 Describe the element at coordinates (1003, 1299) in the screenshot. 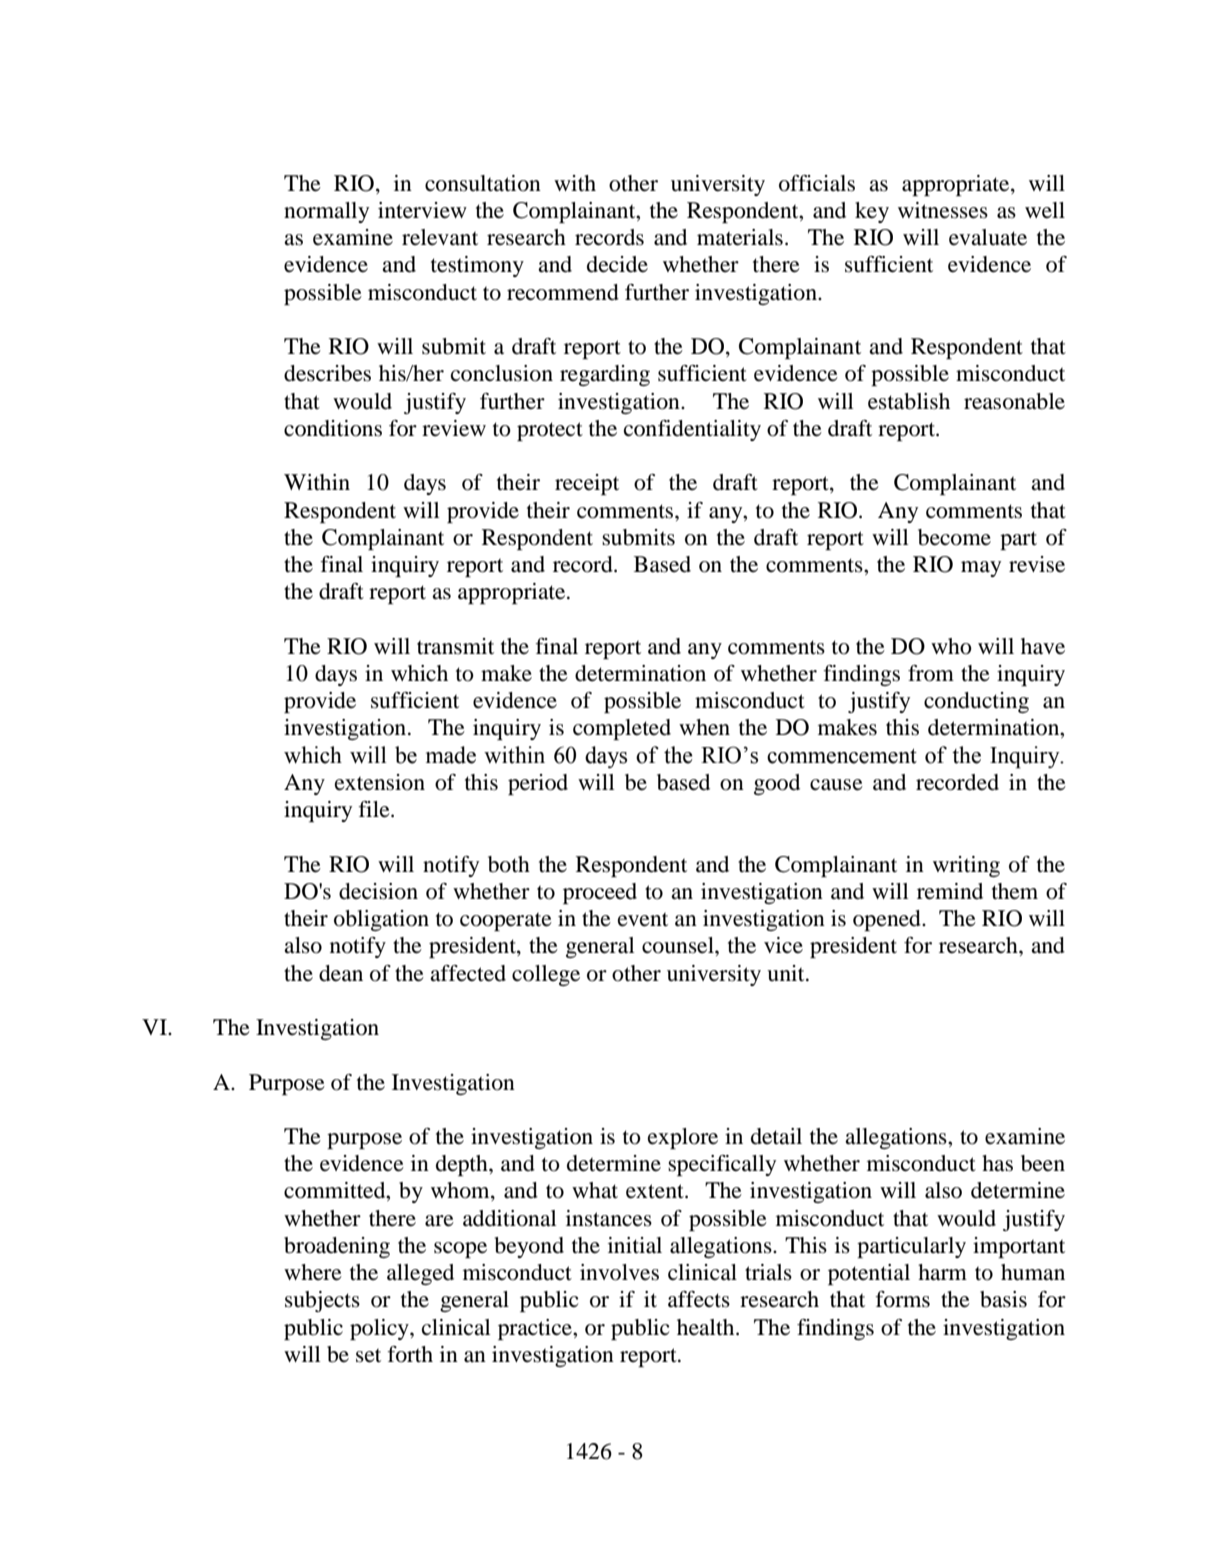

I see `basis` at that location.
